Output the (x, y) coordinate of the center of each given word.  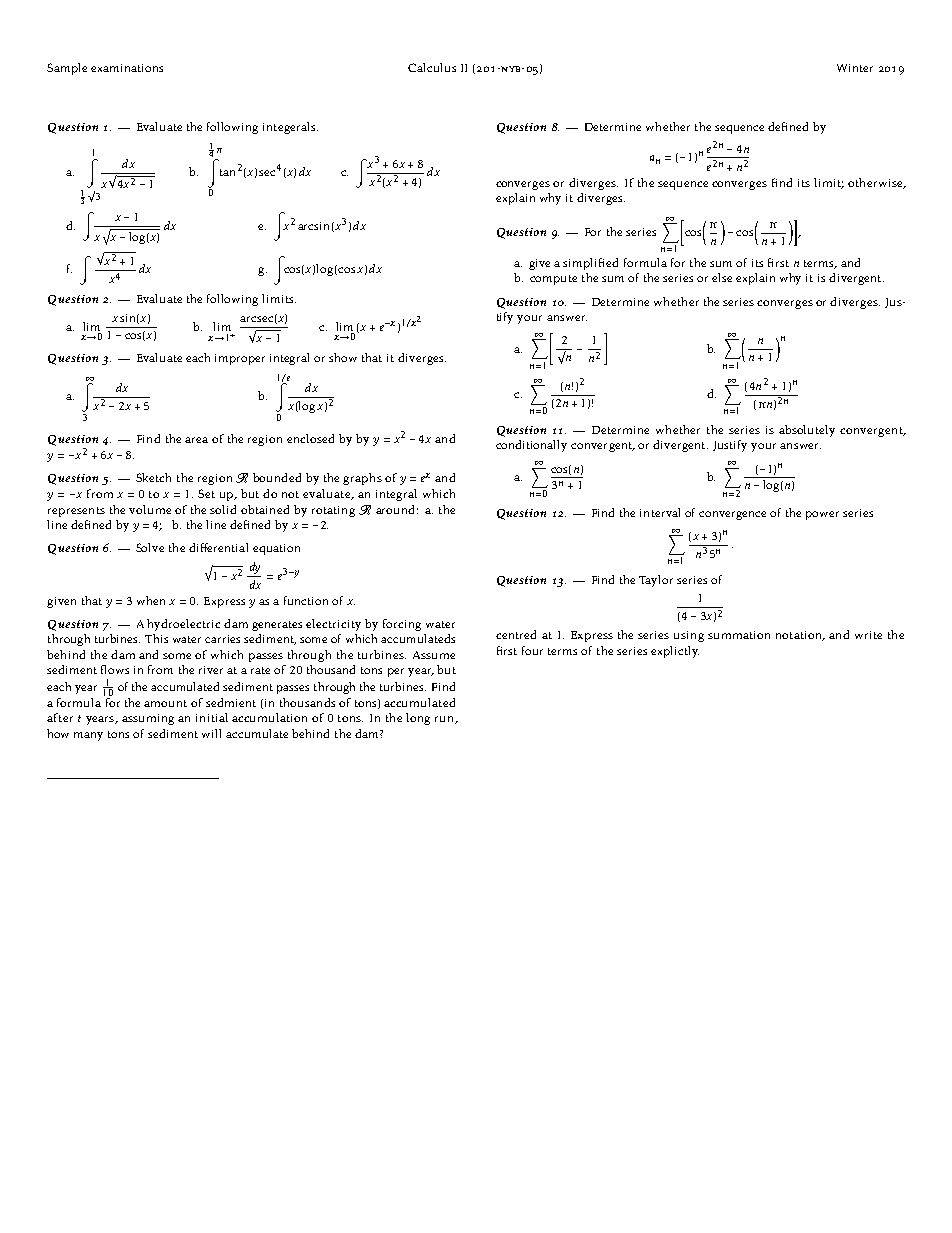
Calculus (432, 67)
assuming (148, 719)
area (196, 440)
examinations (127, 68)
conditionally (531, 446)
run (445, 720)
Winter (855, 68)
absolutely (807, 431)
